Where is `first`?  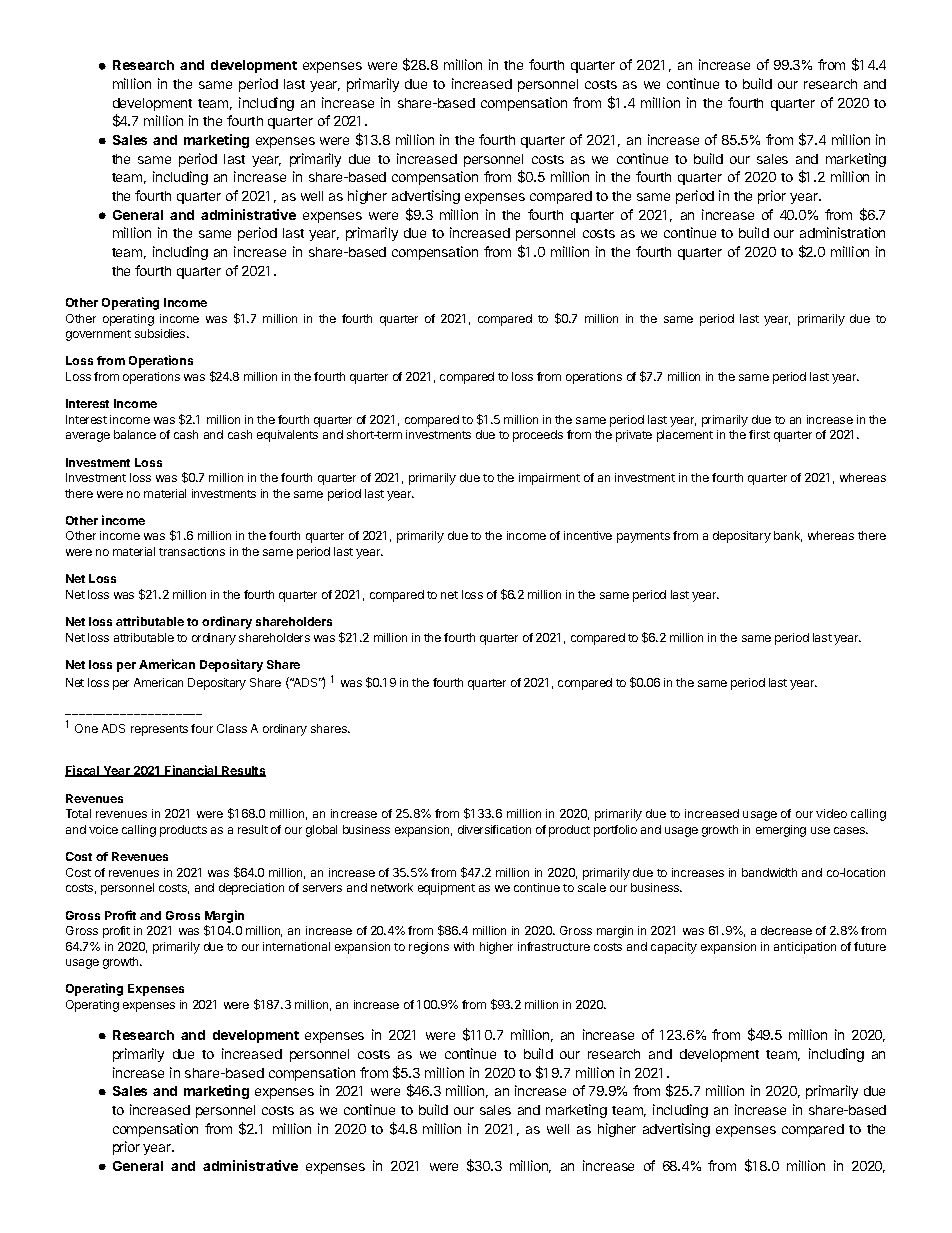
first is located at coordinates (759, 434).
